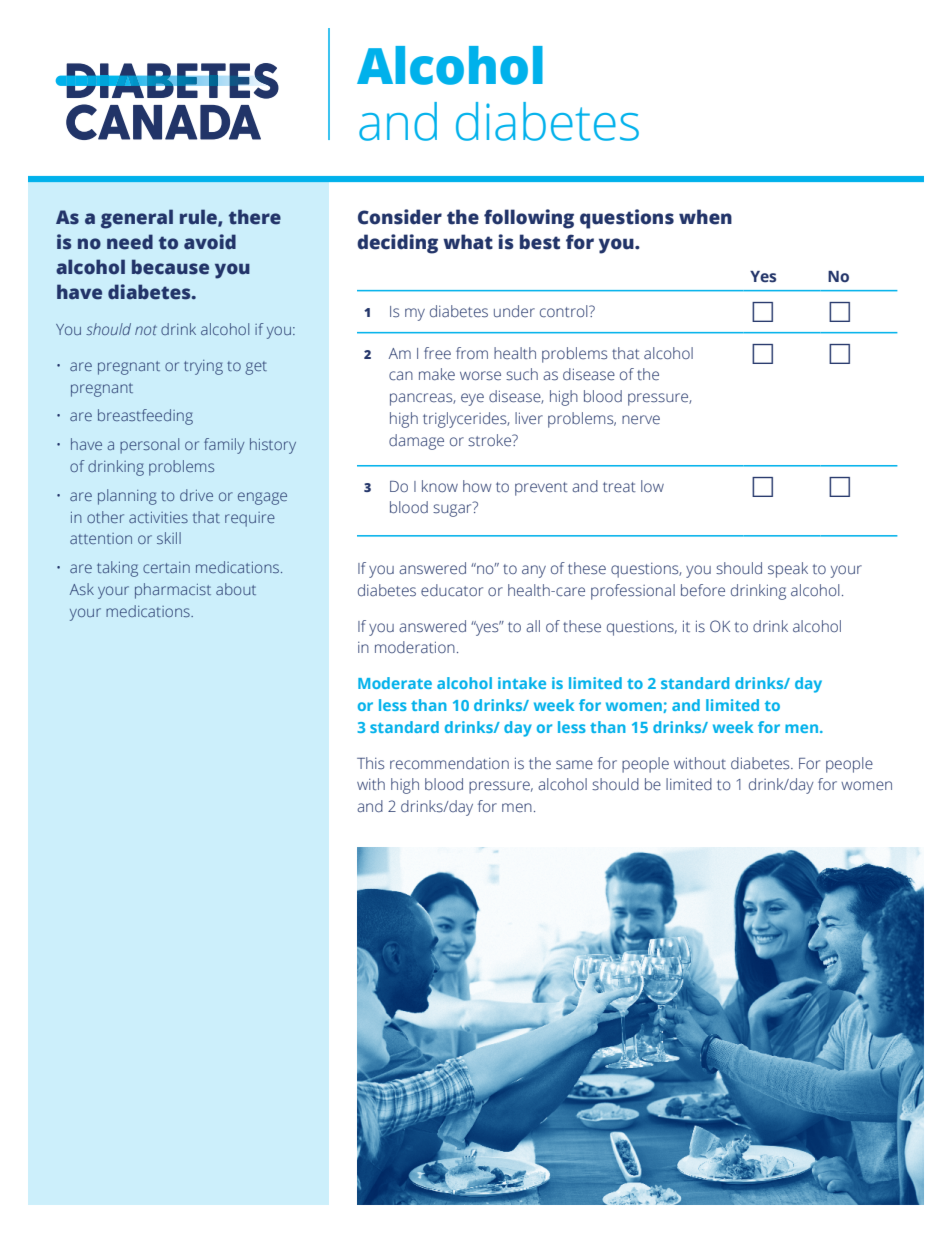  I want to click on drive, so click(196, 495).
